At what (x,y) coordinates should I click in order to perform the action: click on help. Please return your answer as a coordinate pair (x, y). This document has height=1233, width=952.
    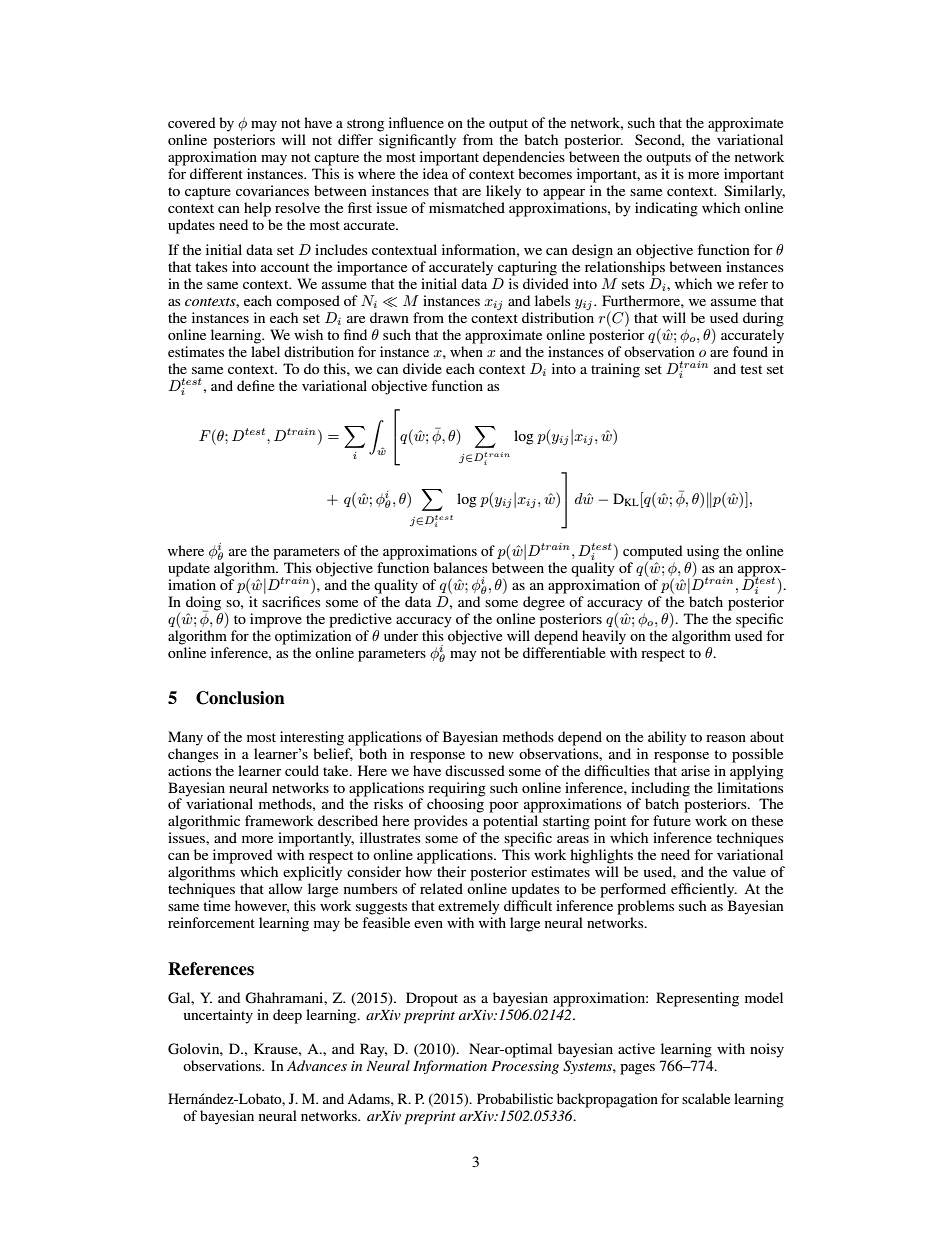
    Looking at the image, I should click on (257, 209).
